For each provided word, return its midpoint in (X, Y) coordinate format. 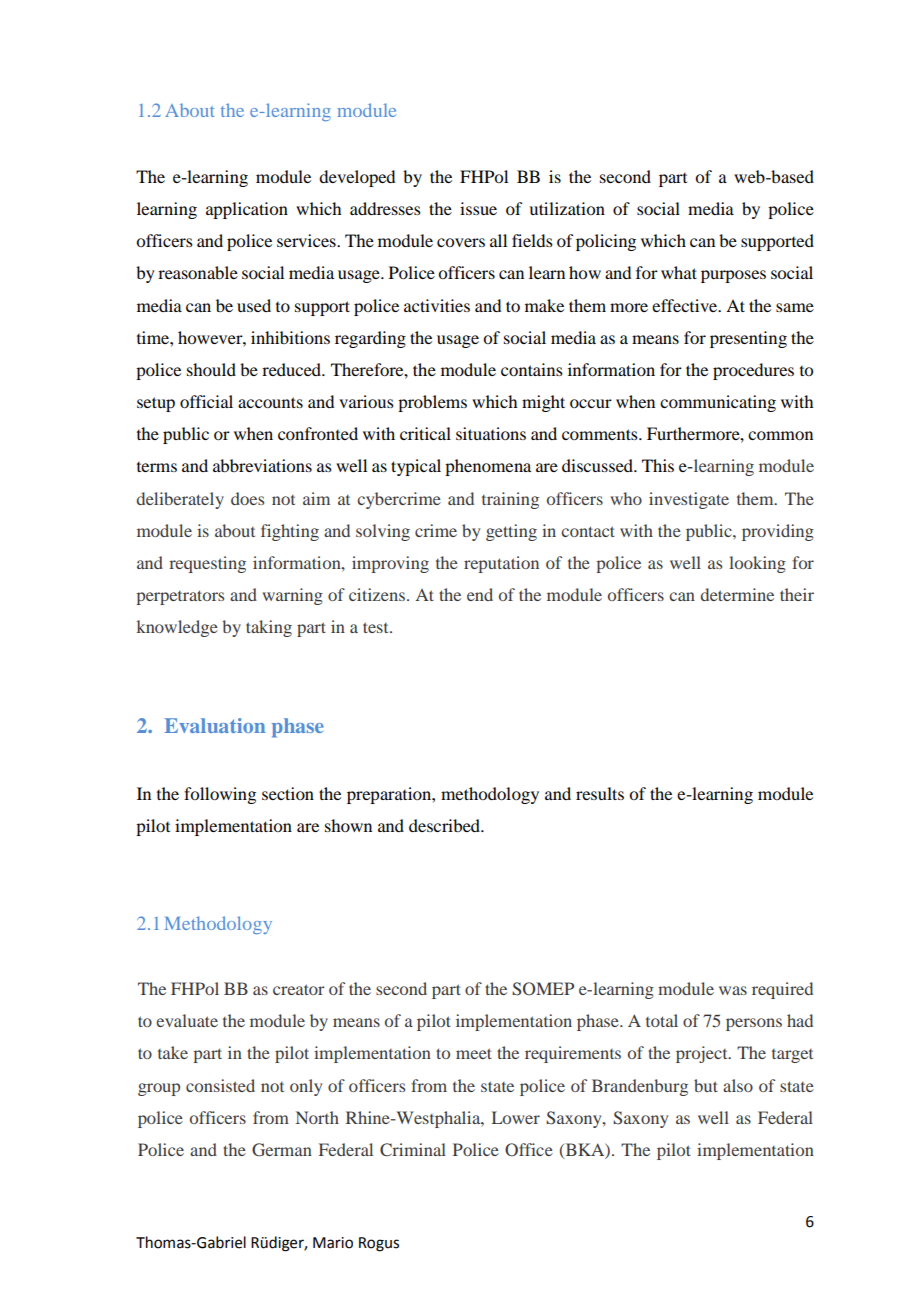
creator (299, 989)
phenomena (488, 467)
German (282, 1150)
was (733, 990)
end (480, 594)
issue (478, 208)
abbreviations (262, 465)
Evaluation (215, 725)
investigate (689, 500)
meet (474, 1053)
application (247, 210)
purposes (733, 276)
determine (737, 594)
